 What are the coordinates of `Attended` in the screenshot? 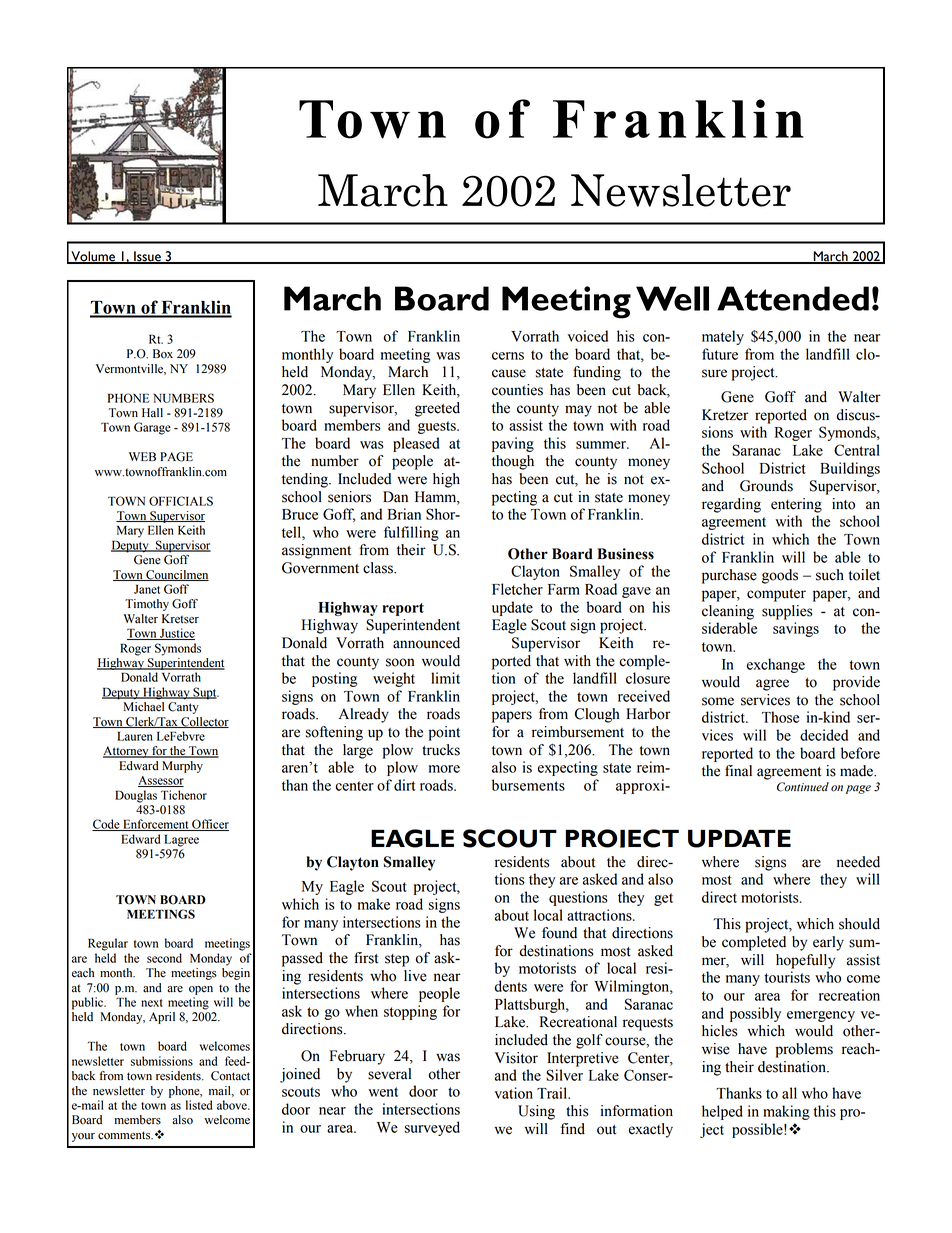 It's located at (793, 298).
